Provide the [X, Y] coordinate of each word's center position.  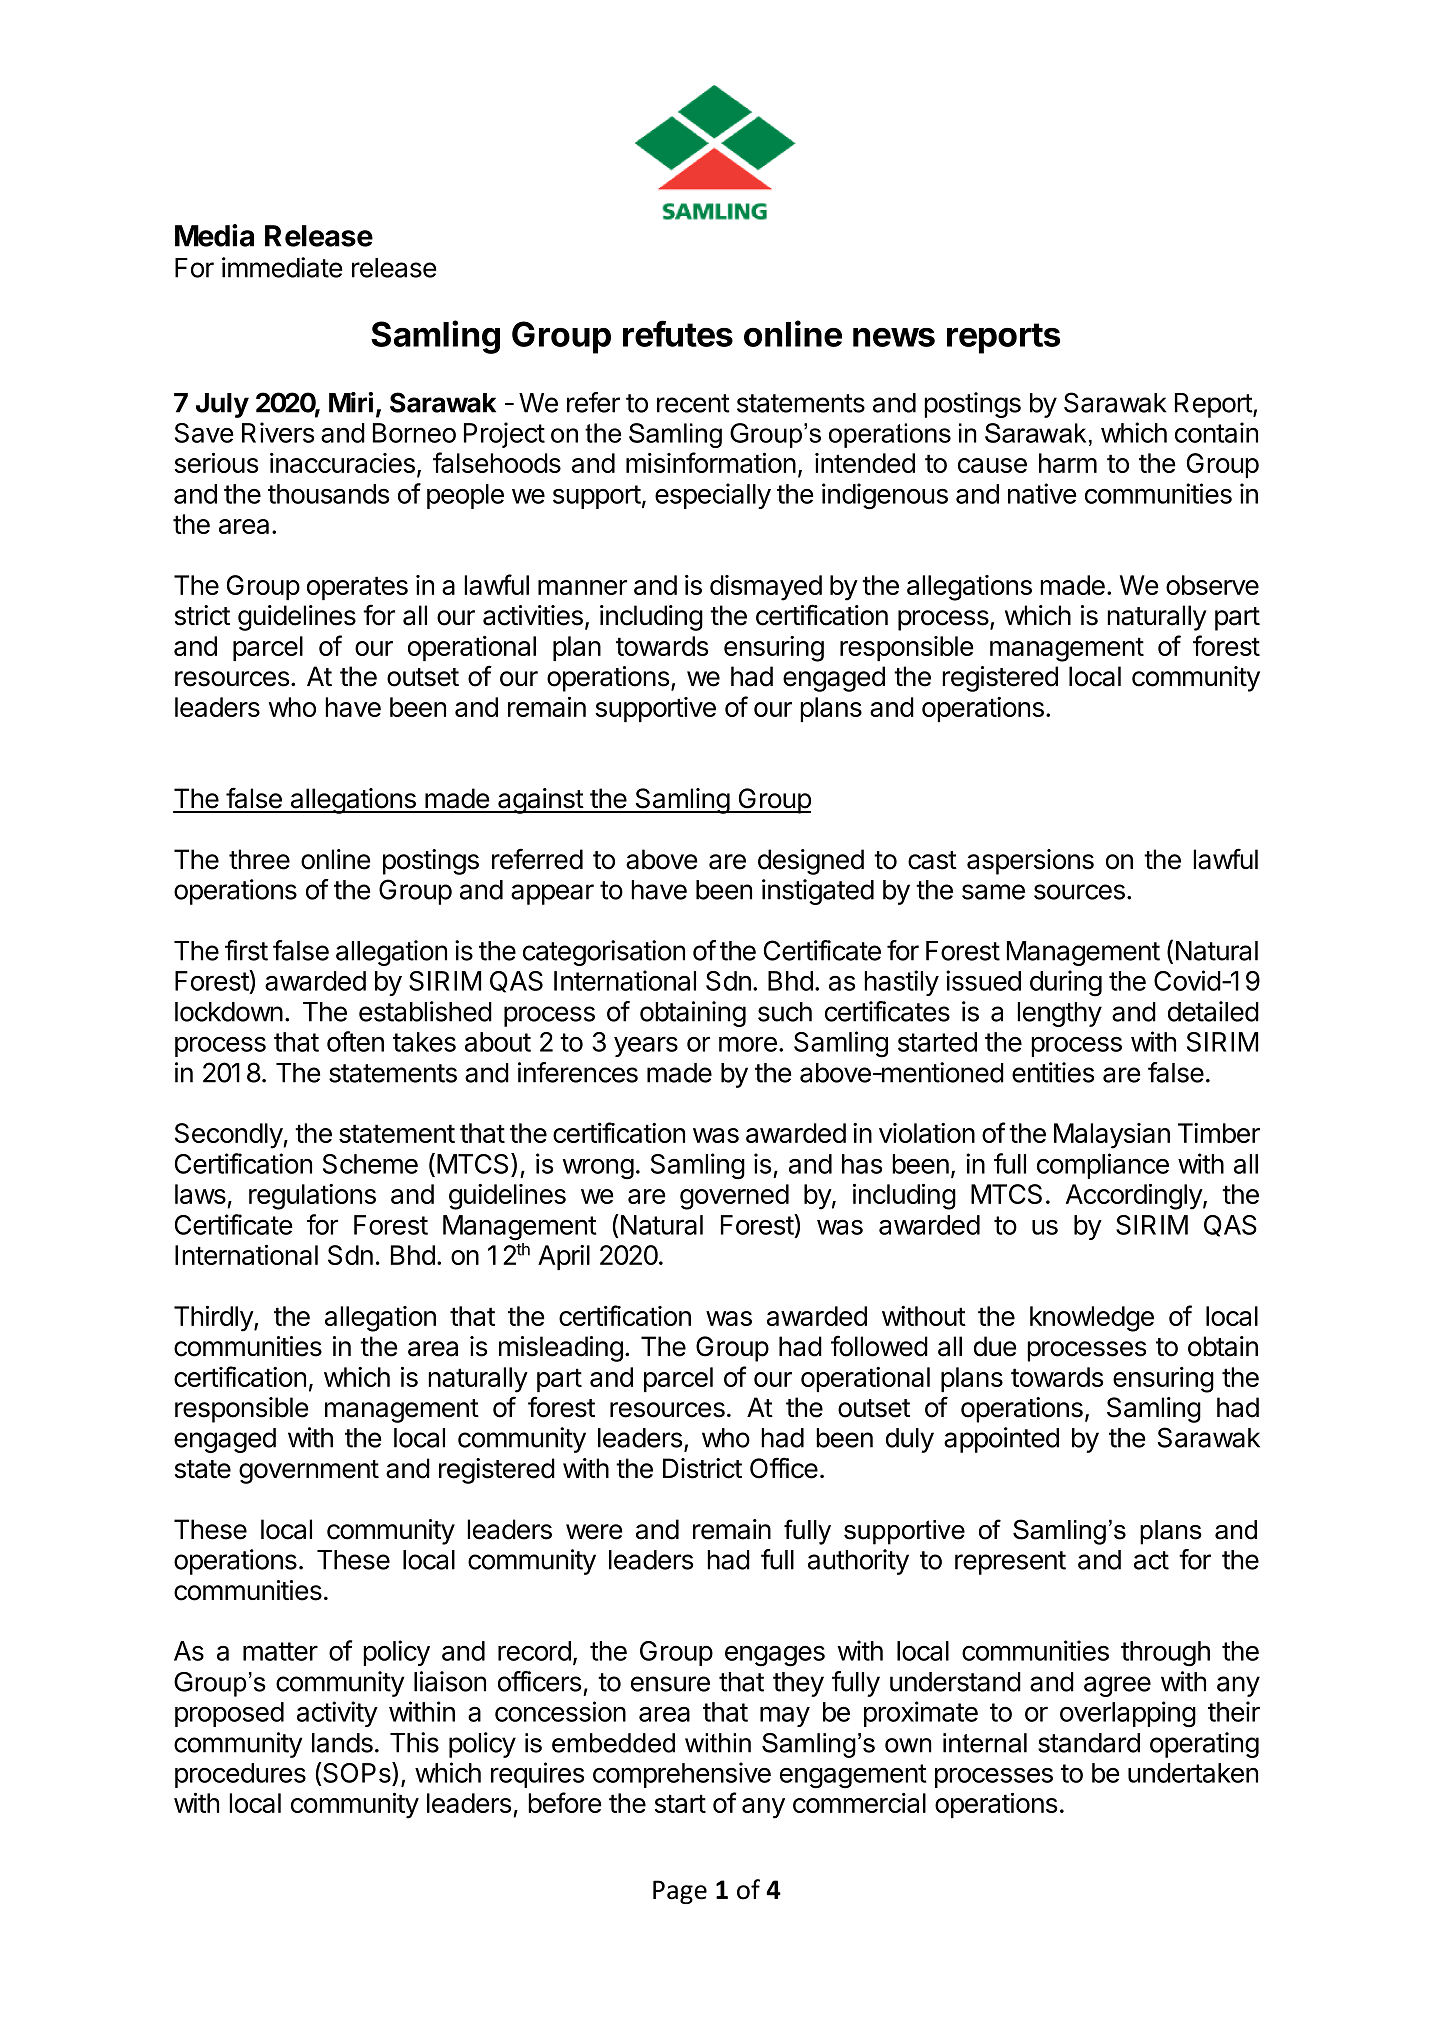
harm [1068, 463]
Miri [351, 402]
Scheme [370, 1164]
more [748, 1044]
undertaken [1193, 1773]
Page [680, 1892]
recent [693, 403]
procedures [240, 1775]
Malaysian [1112, 1136]
